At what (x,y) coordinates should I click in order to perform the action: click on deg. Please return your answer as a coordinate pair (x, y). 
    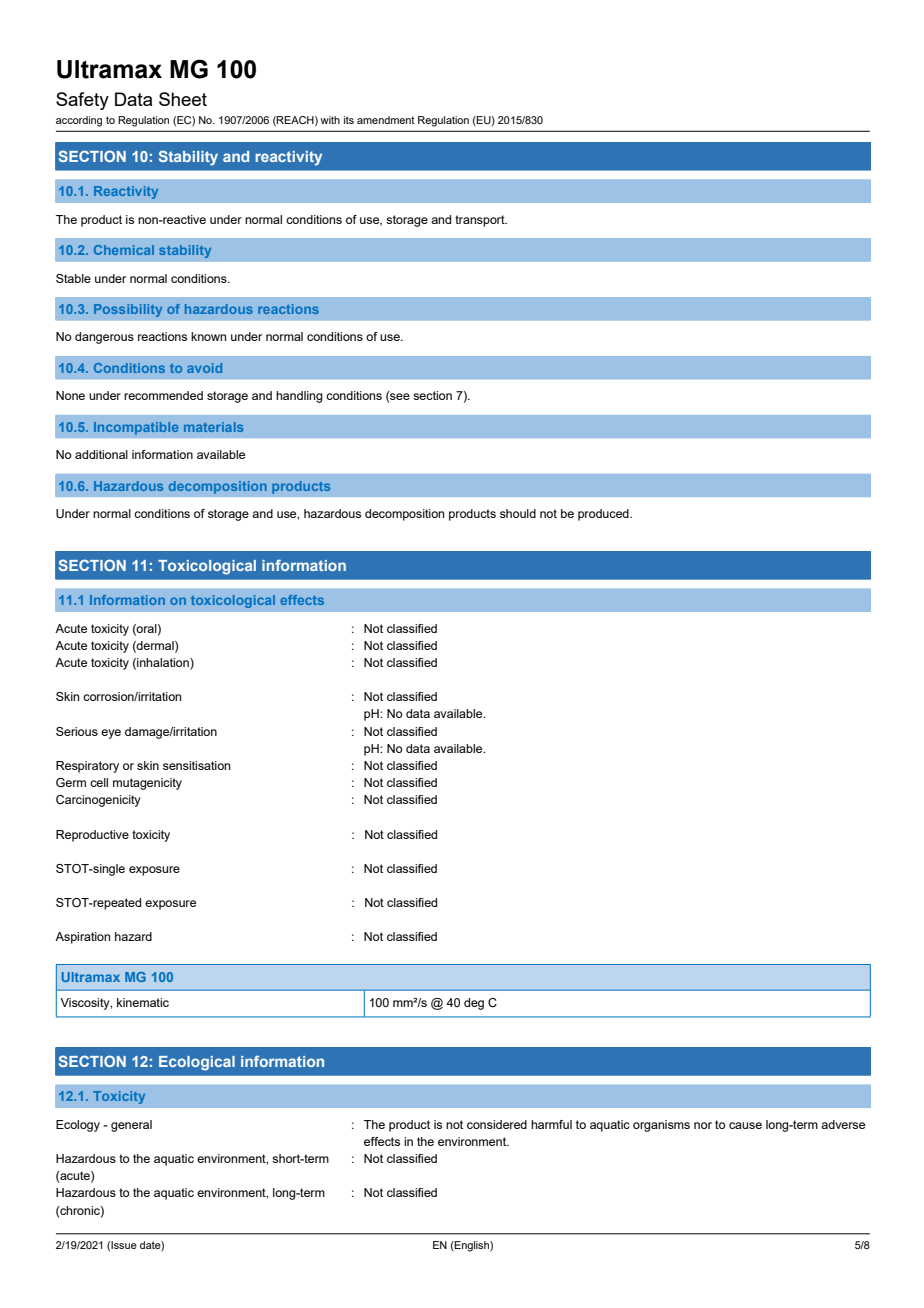
    Looking at the image, I should click on (474, 1004).
